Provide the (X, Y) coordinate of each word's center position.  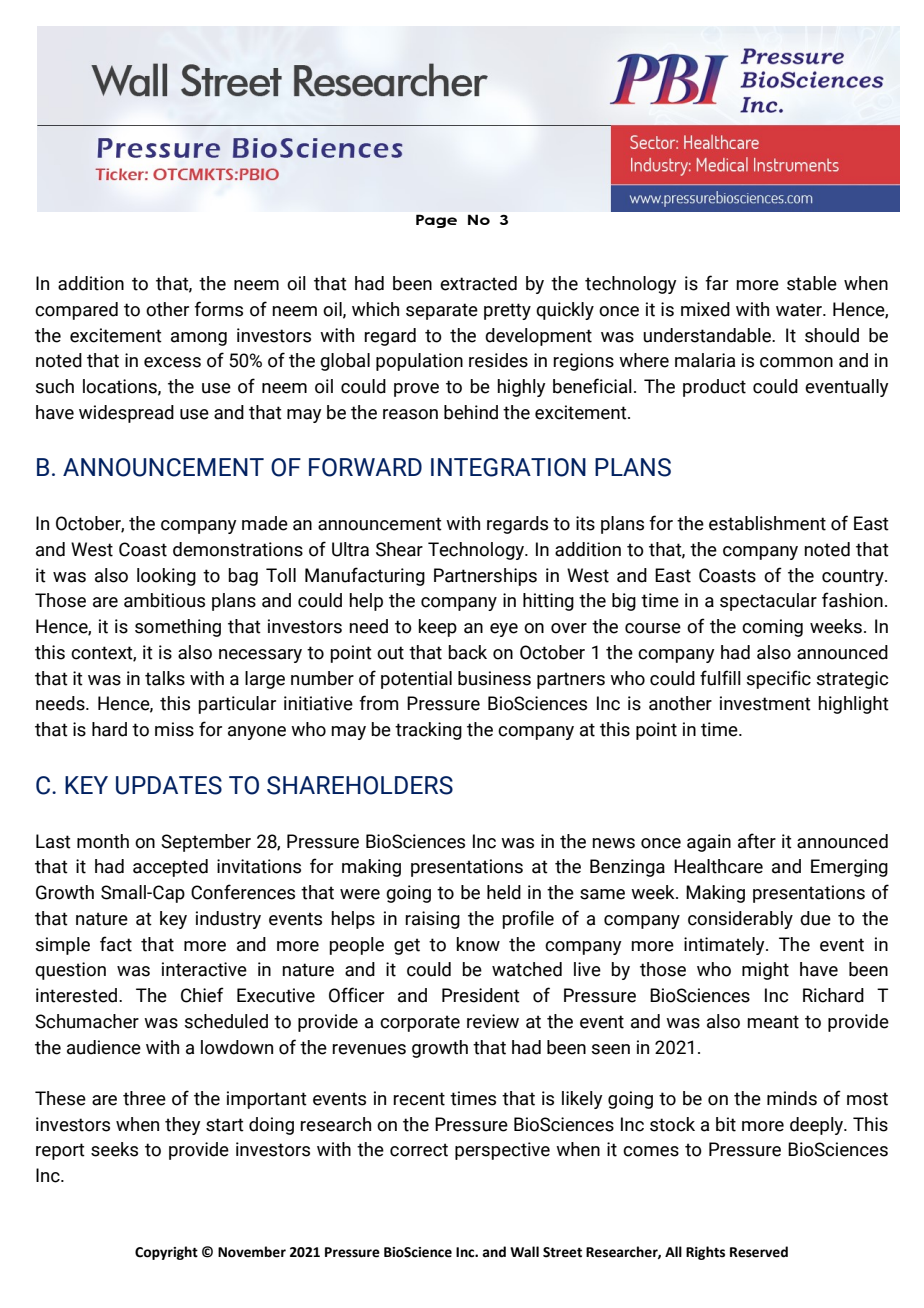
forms (218, 309)
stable (812, 283)
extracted (478, 283)
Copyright (166, 1253)
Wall (524, 1251)
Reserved (759, 1252)
